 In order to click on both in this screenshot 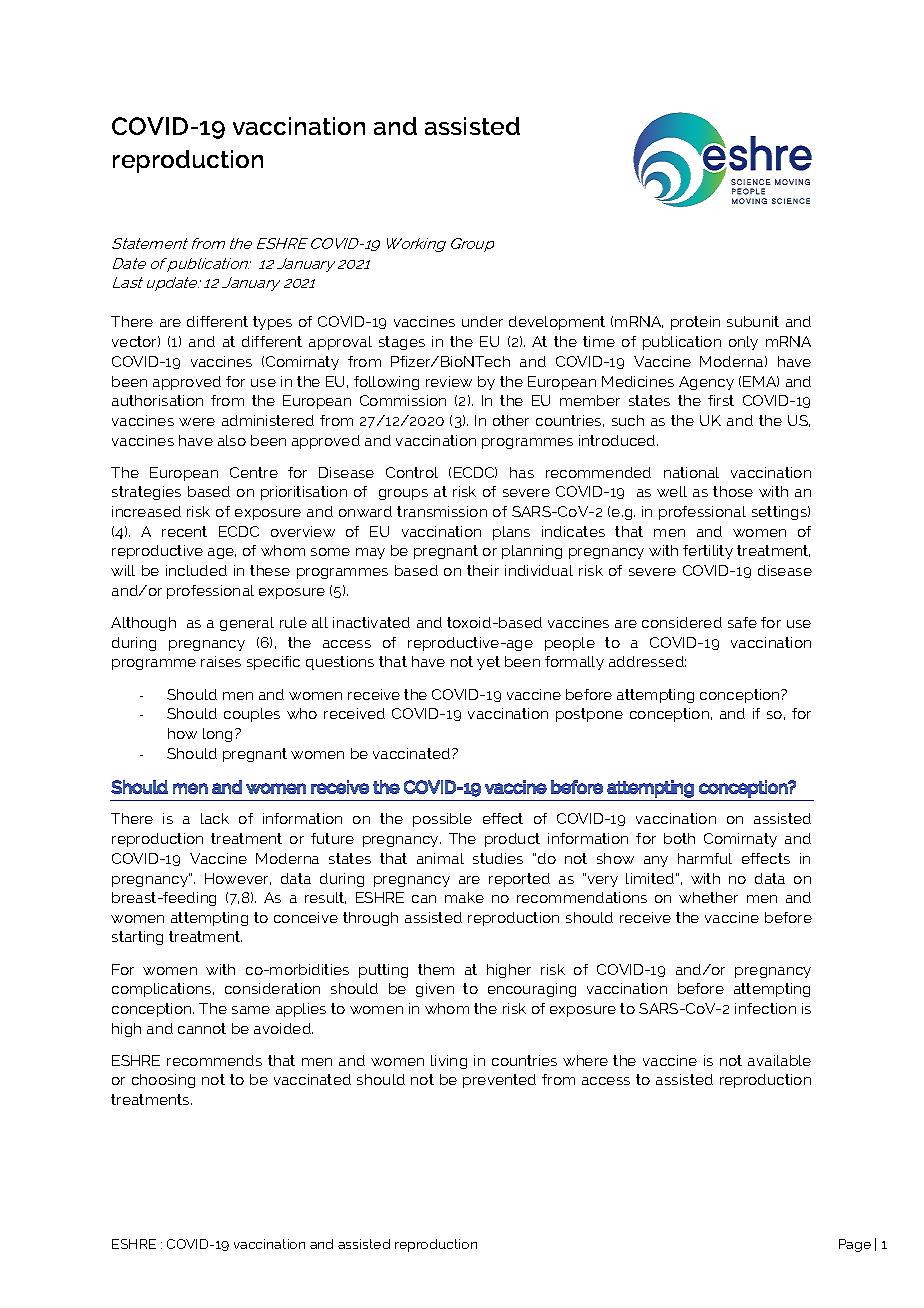, I will do `click(679, 838)`.
